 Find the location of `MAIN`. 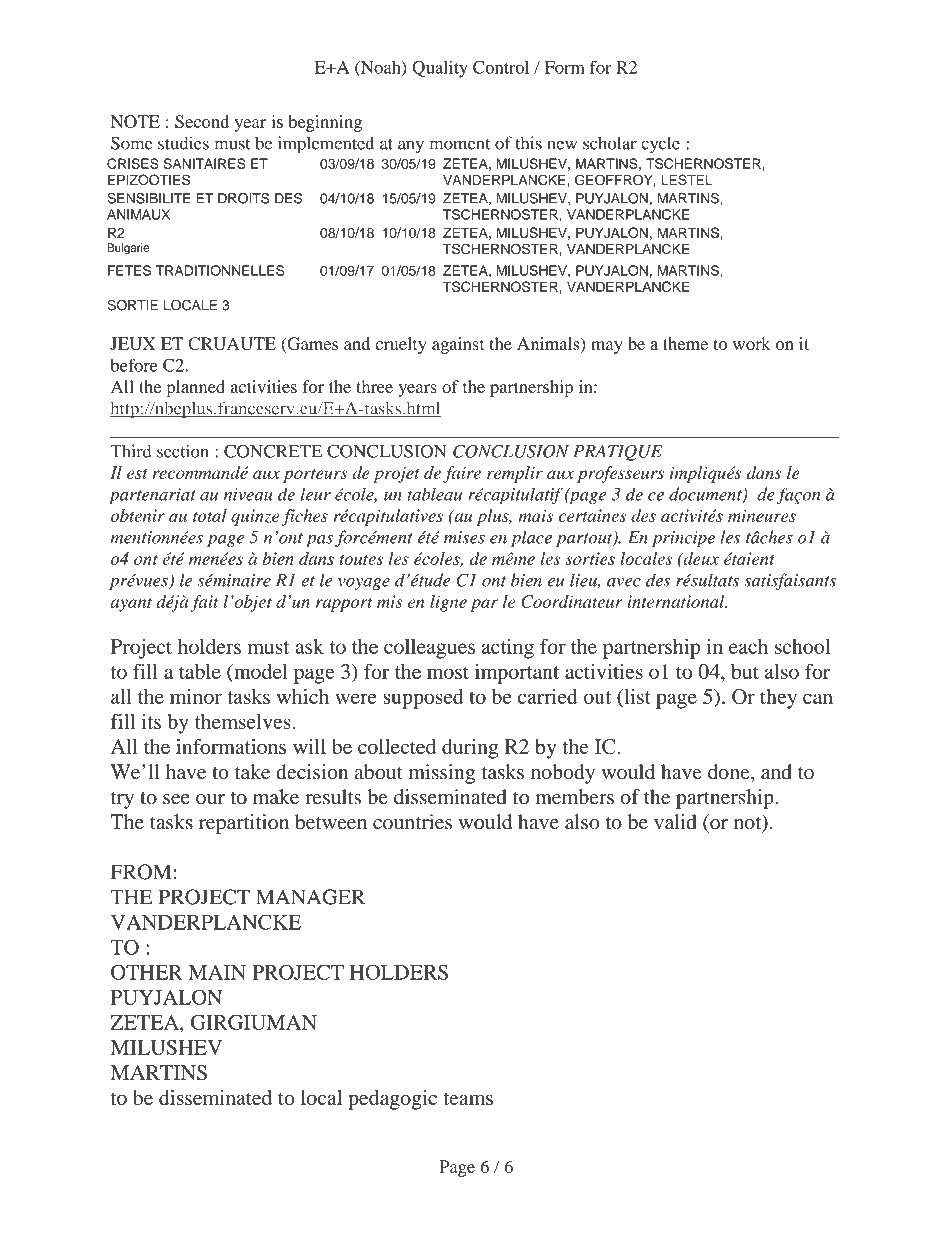

MAIN is located at coordinates (217, 972).
